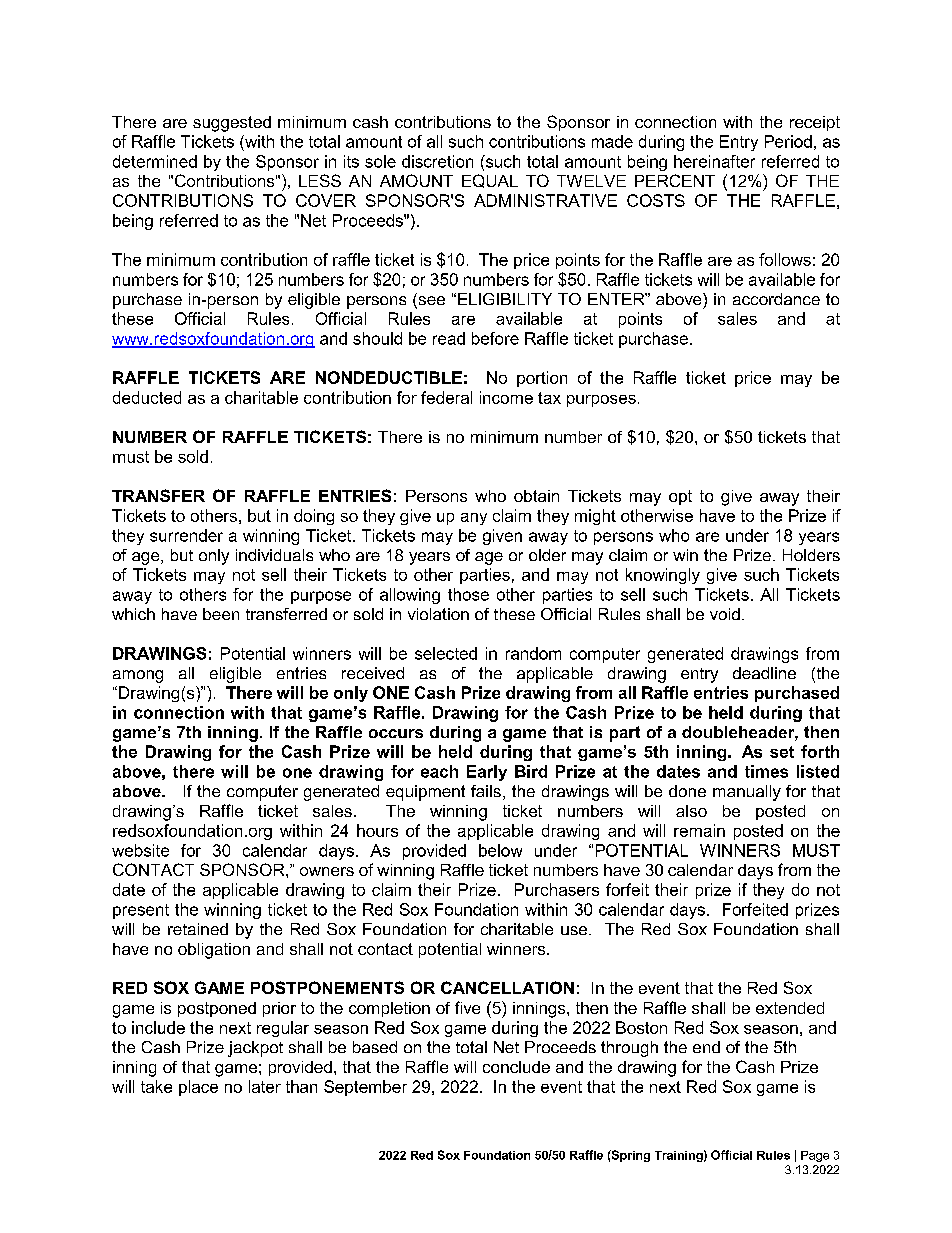 The image size is (952, 1233). What do you see at coordinates (506, 397) in the screenshot?
I see `income` at bounding box center [506, 397].
